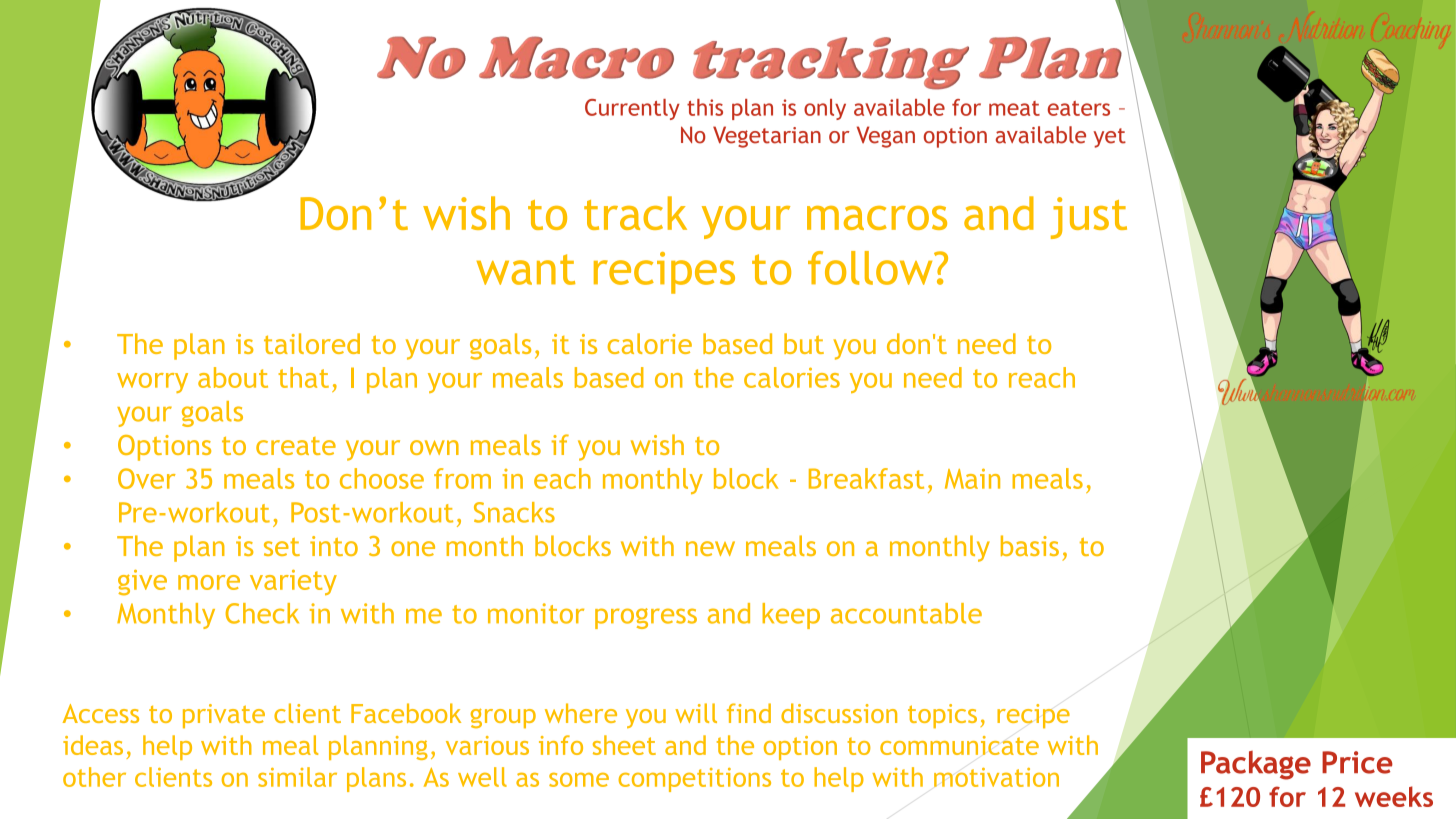 The width and height of the image is (1456, 819). I want to click on accountable, so click(906, 613).
